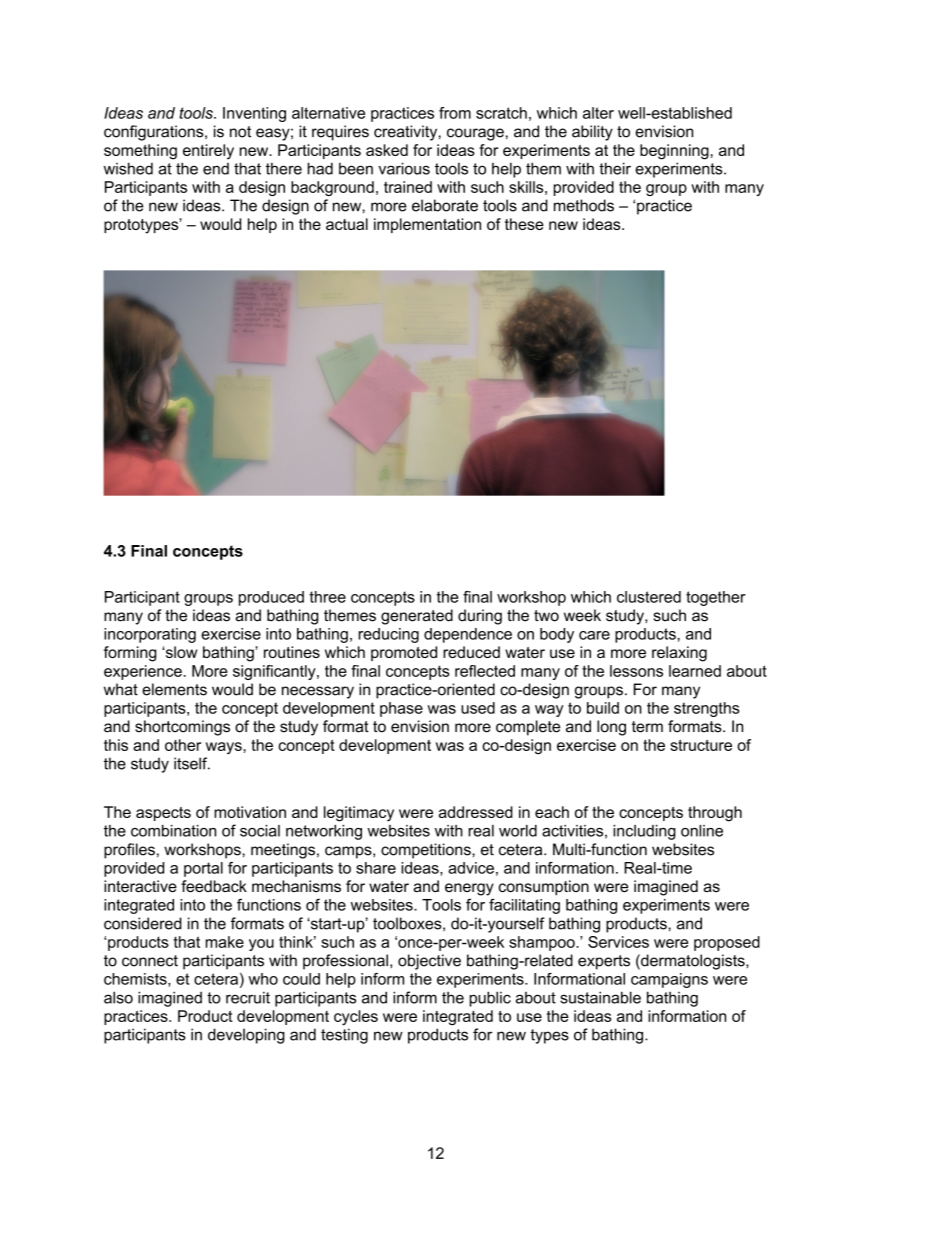  What do you see at coordinates (271, 598) in the screenshot?
I see `produced` at bounding box center [271, 598].
